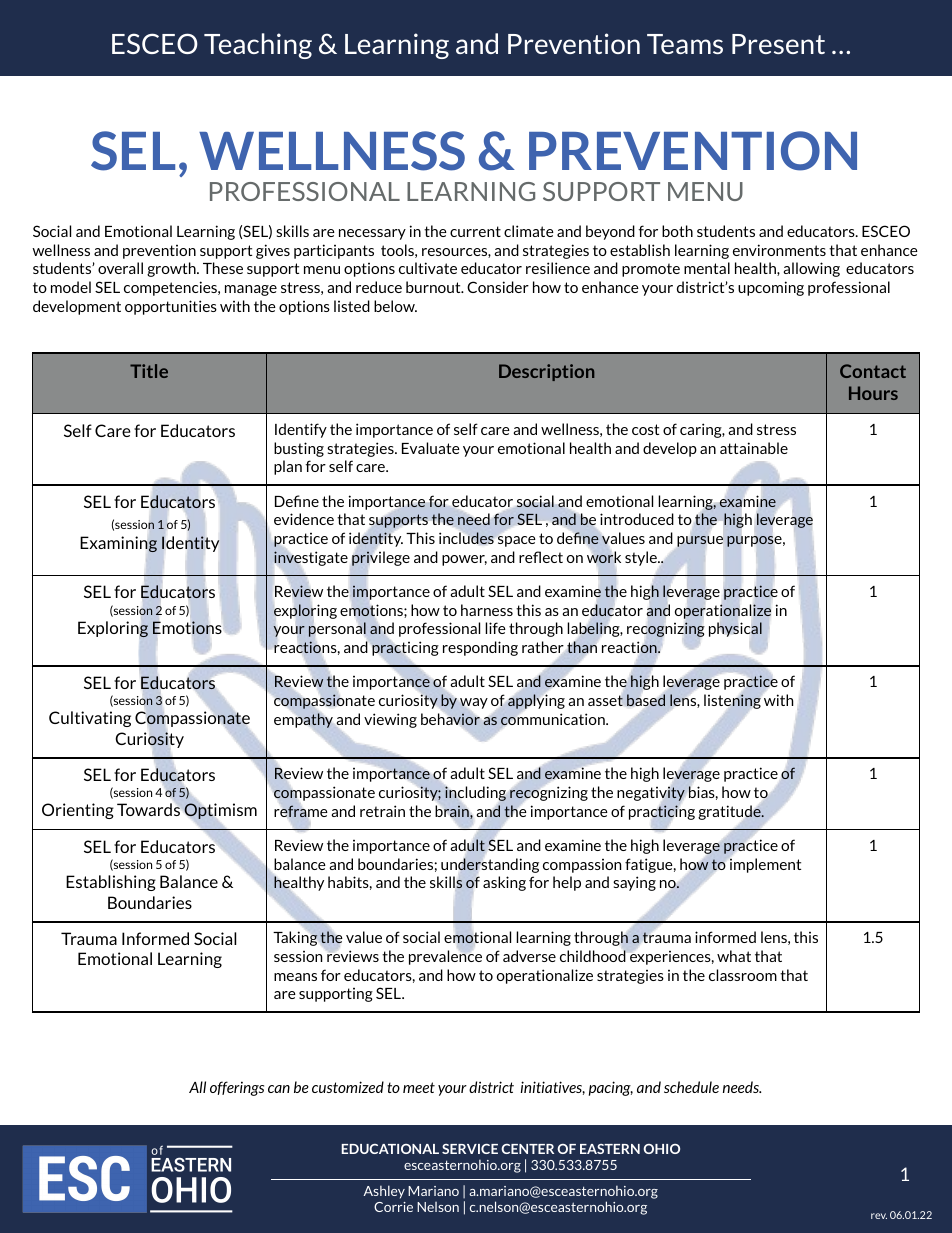  What do you see at coordinates (495, 628) in the screenshot?
I see `life` at bounding box center [495, 628].
